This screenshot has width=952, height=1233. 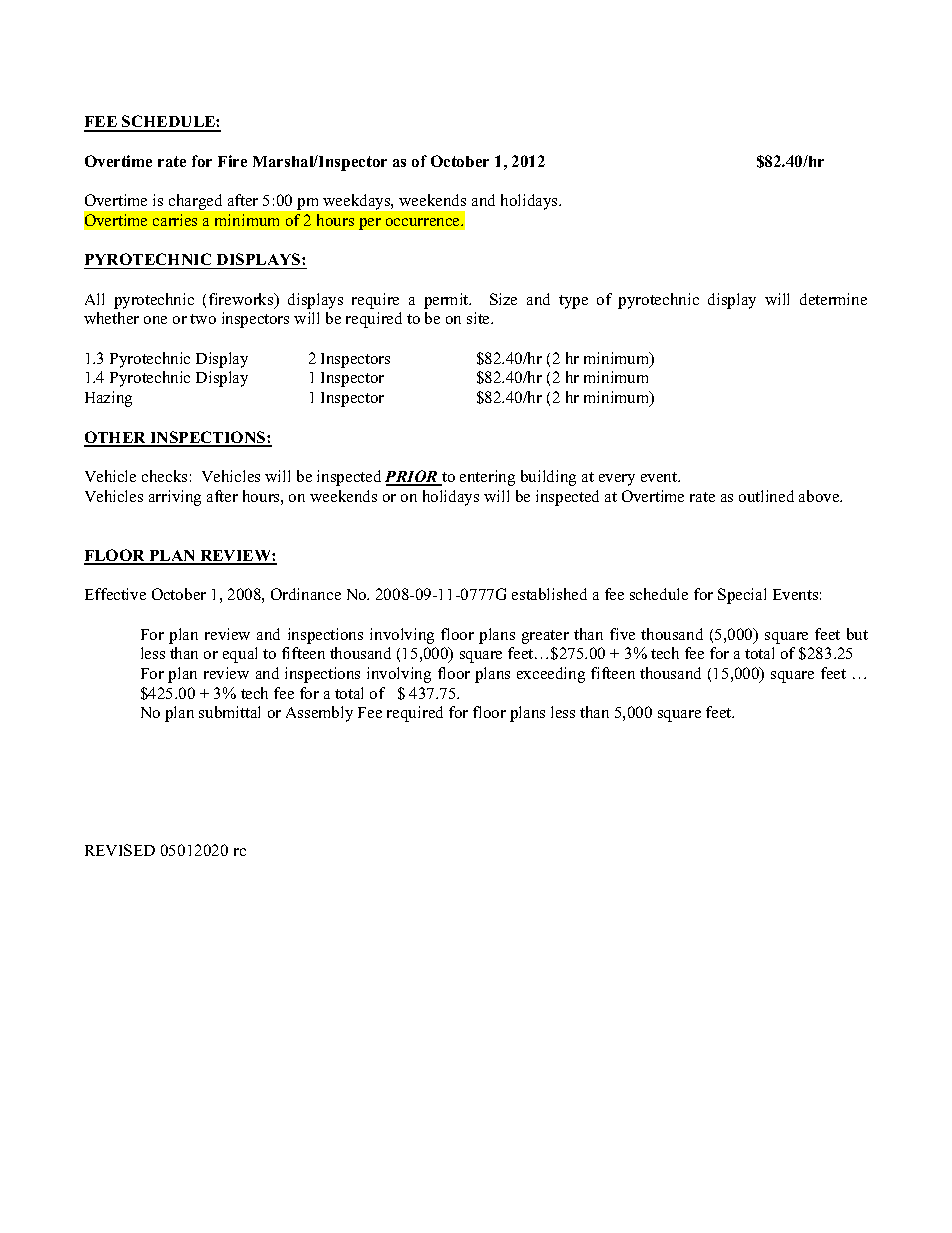 I want to click on carries, so click(x=175, y=220).
